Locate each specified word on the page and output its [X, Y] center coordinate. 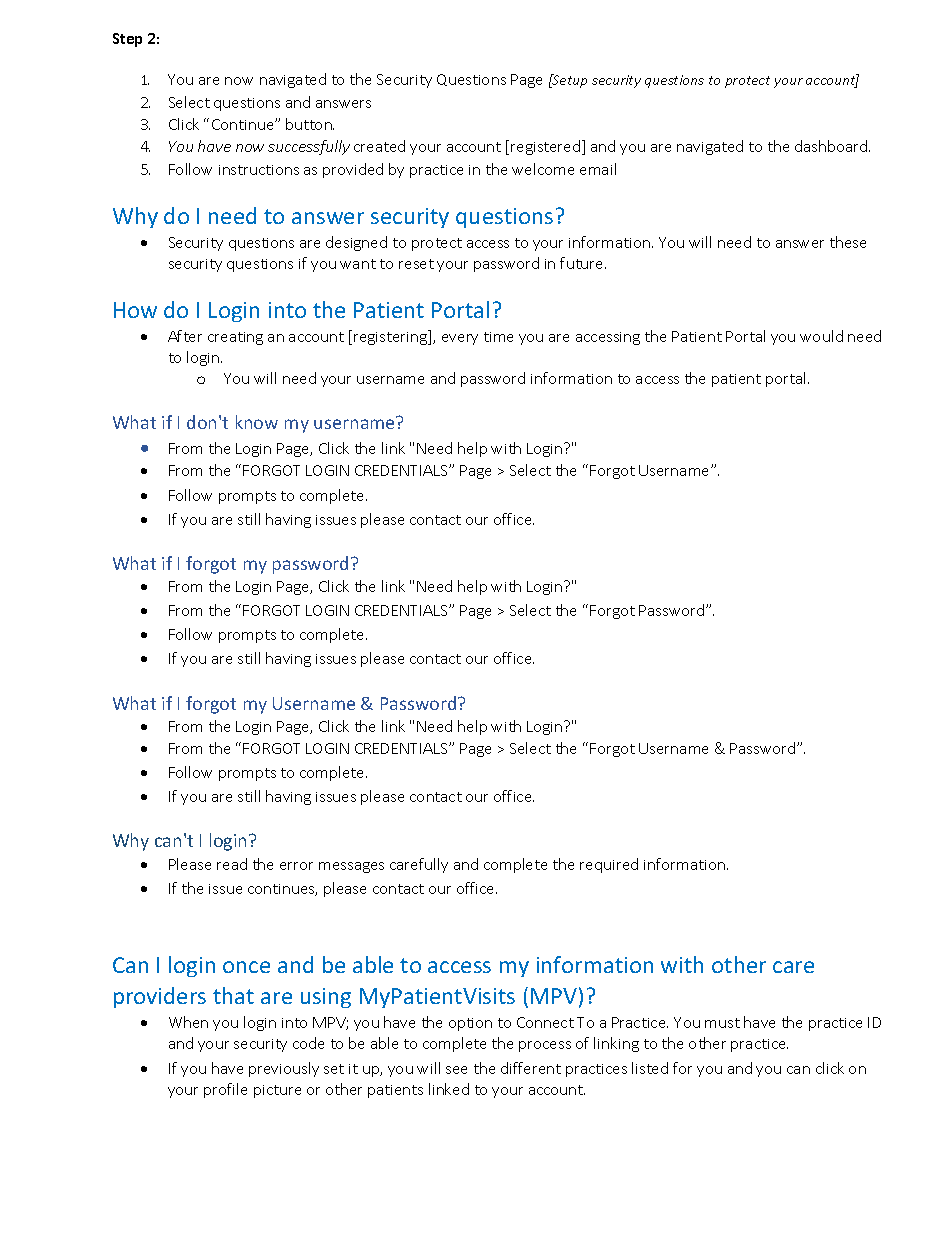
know [257, 422]
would [821, 336]
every [460, 339]
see [456, 1070]
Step [127, 40]
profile [225, 1090]
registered [547, 147]
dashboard [832, 146]
